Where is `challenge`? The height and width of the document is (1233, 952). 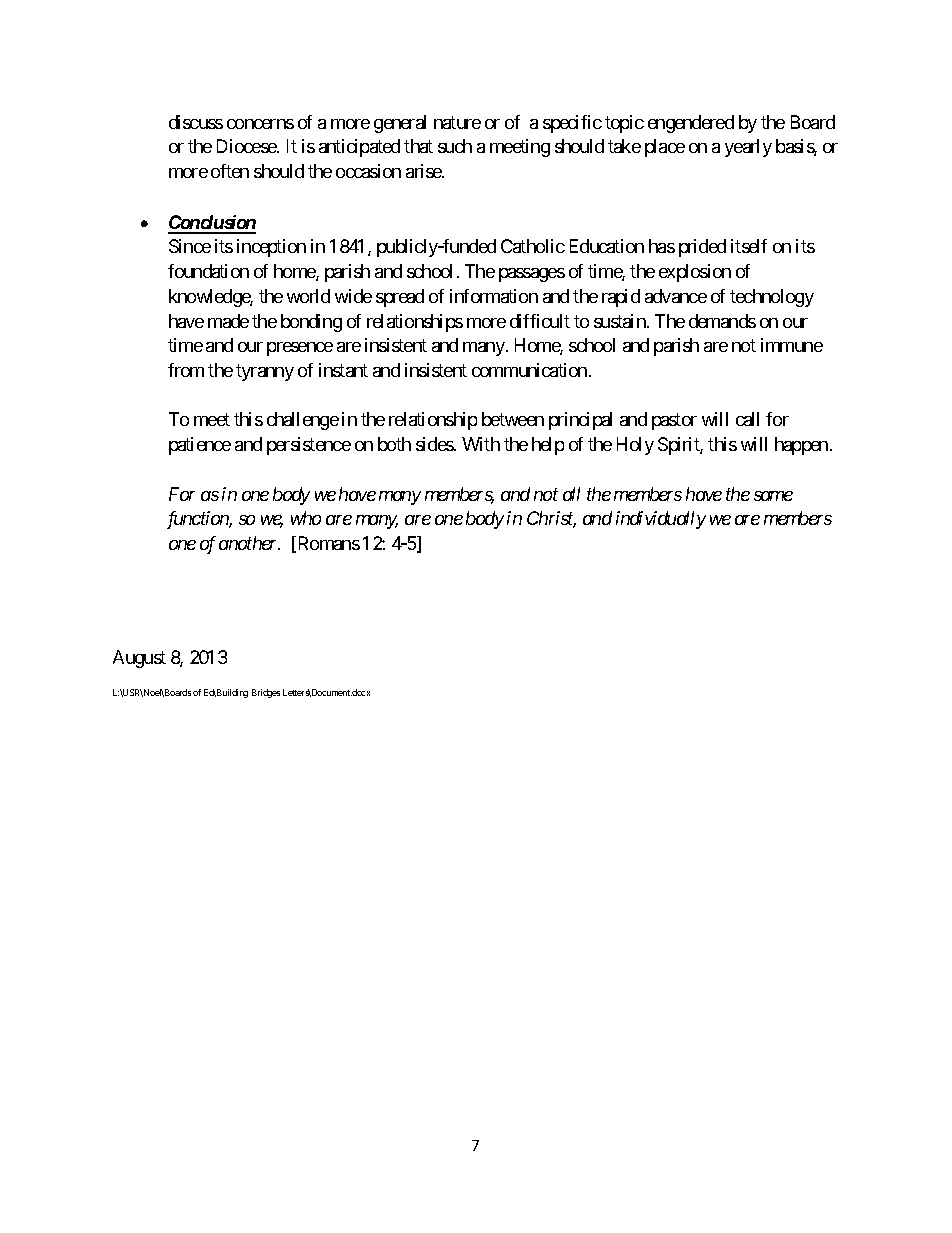
challenge is located at coordinates (303, 421).
